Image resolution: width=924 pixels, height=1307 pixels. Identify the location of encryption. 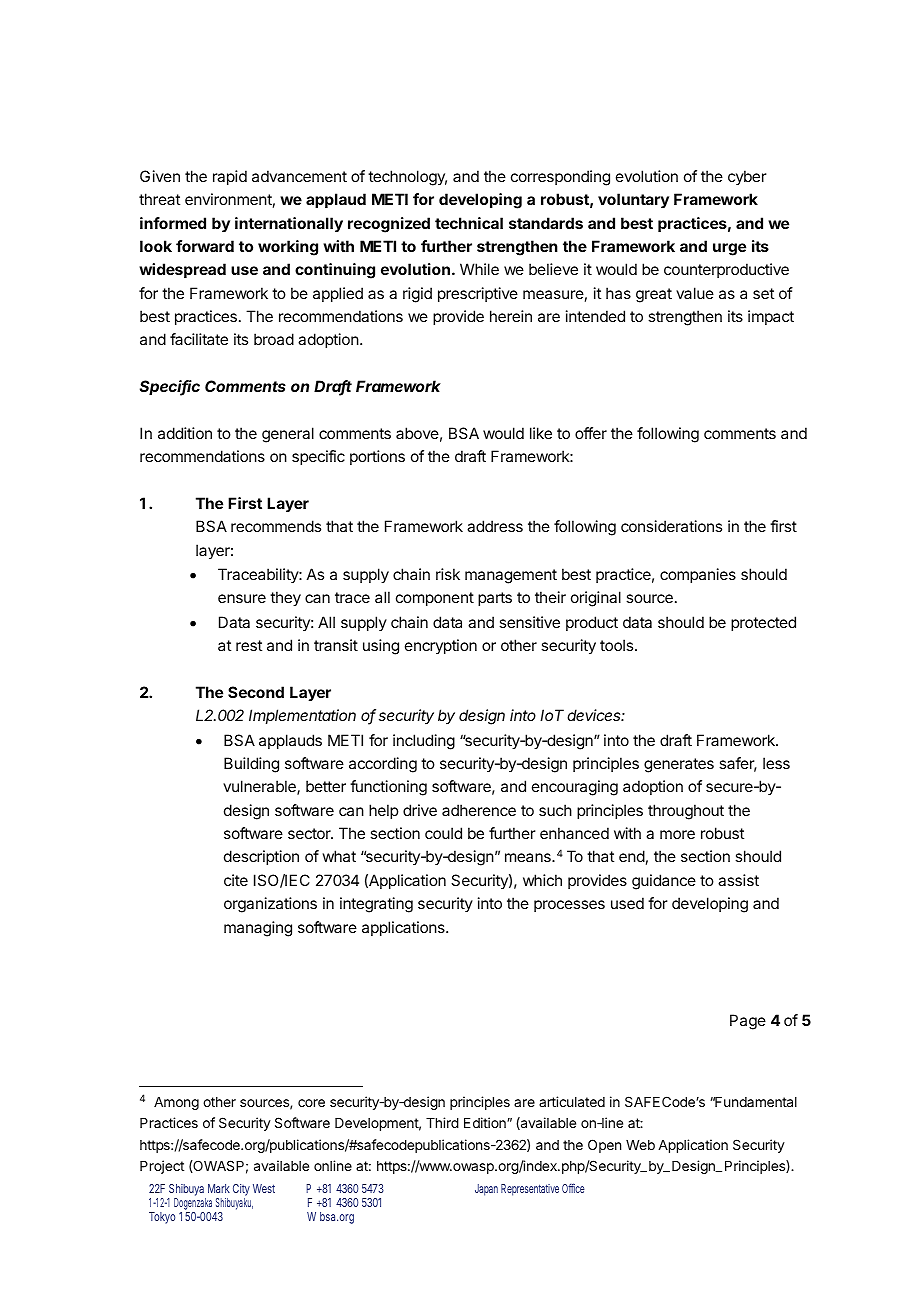
(441, 646).
